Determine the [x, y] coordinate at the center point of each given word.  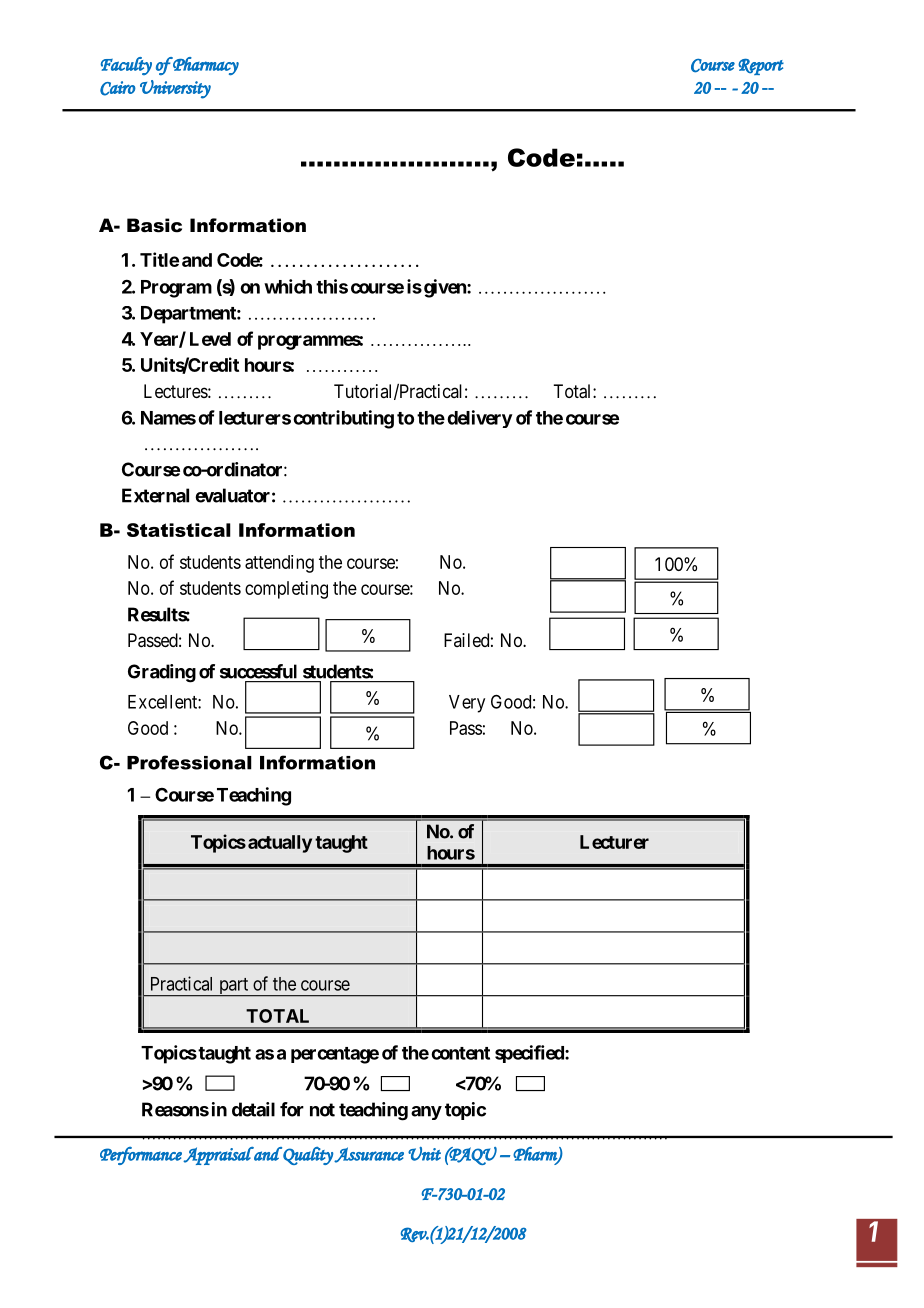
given [446, 288]
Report [761, 66]
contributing [343, 419]
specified [530, 1054]
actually [280, 844]
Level [210, 339]
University [175, 89]
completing [286, 590]
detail [253, 1109]
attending [279, 564]
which [288, 286]
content [460, 1053]
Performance [141, 1156]
